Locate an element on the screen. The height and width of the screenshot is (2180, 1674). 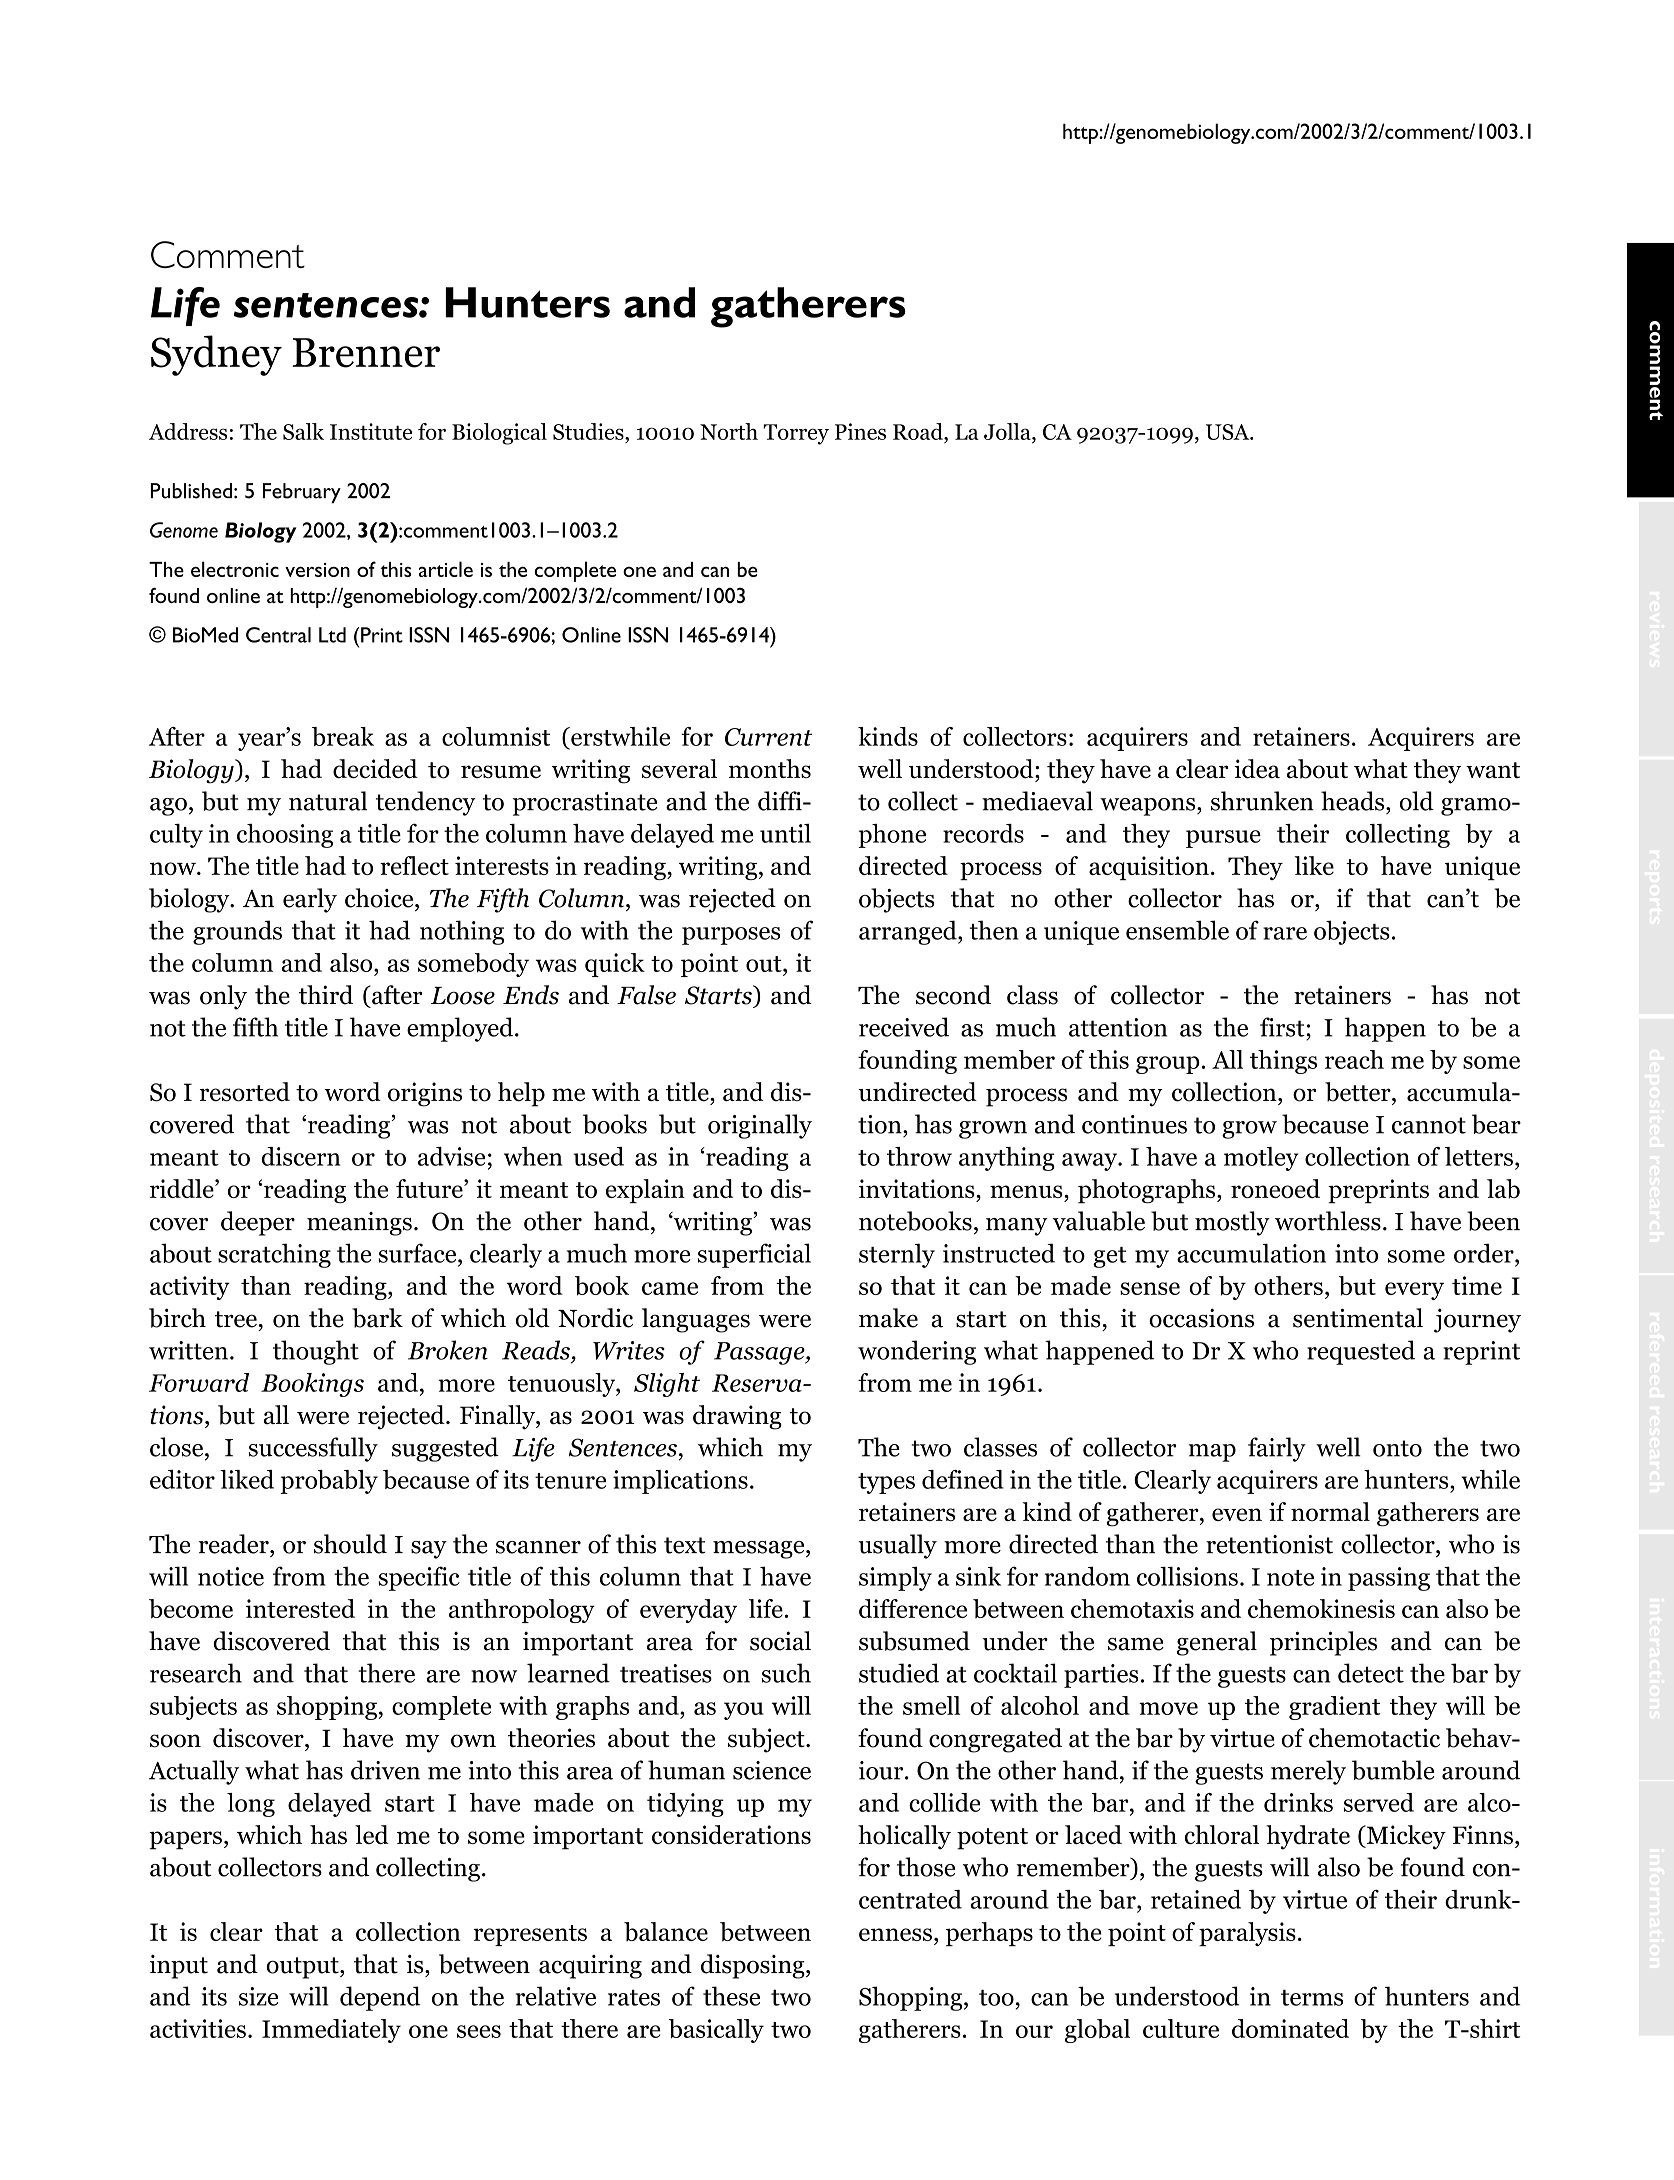
Ltd is located at coordinates (332, 635).
